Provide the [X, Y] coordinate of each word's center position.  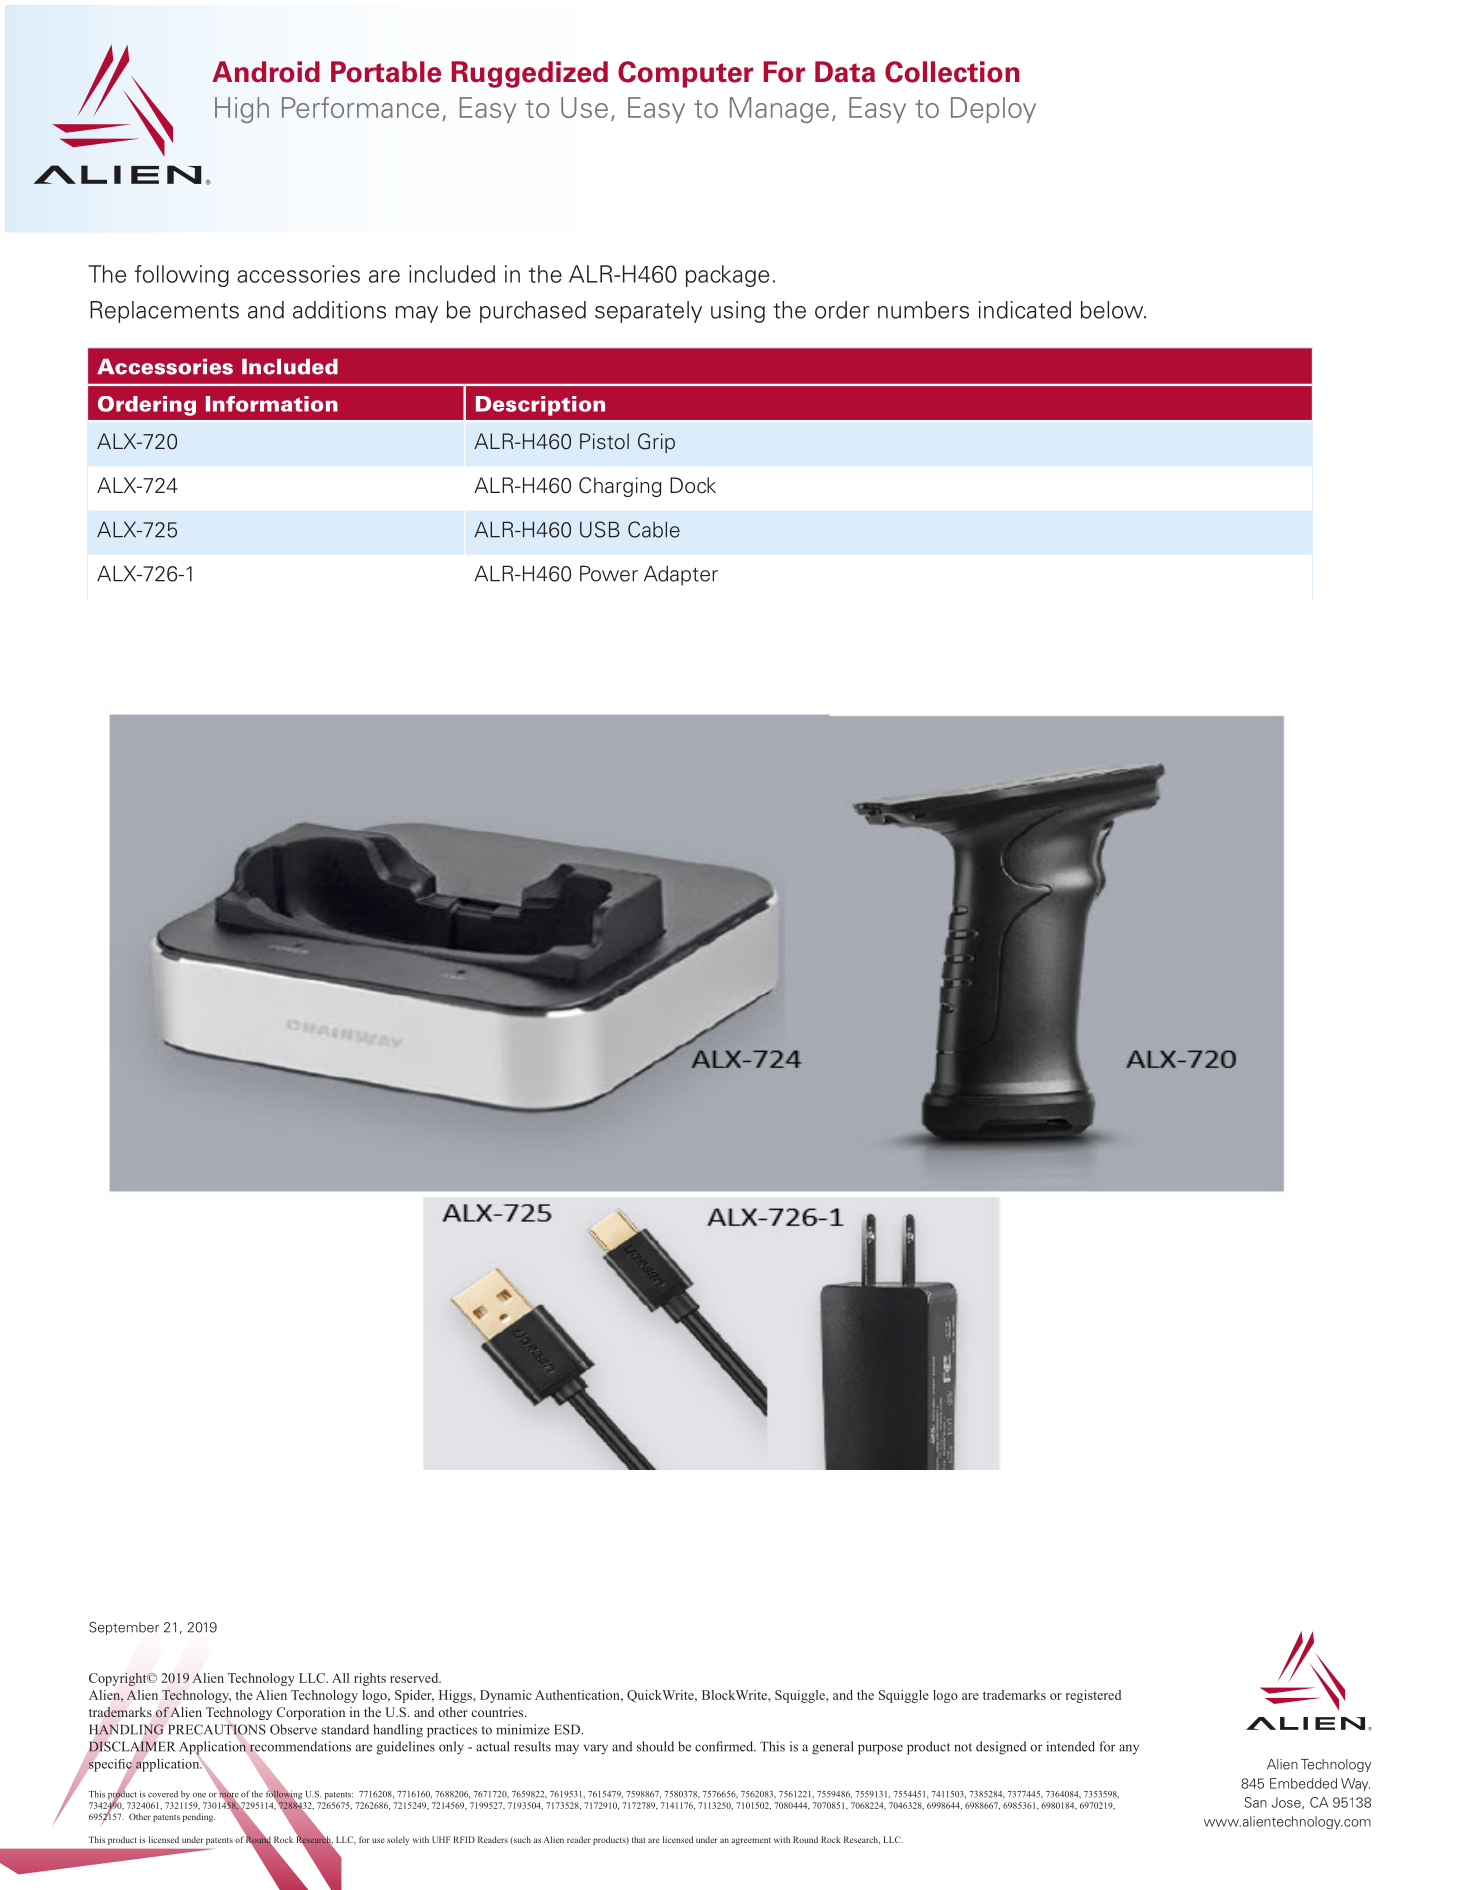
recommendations [300, 1746]
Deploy [993, 110]
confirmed [725, 1746]
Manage [779, 110]
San [1255, 1802]
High [242, 110]
